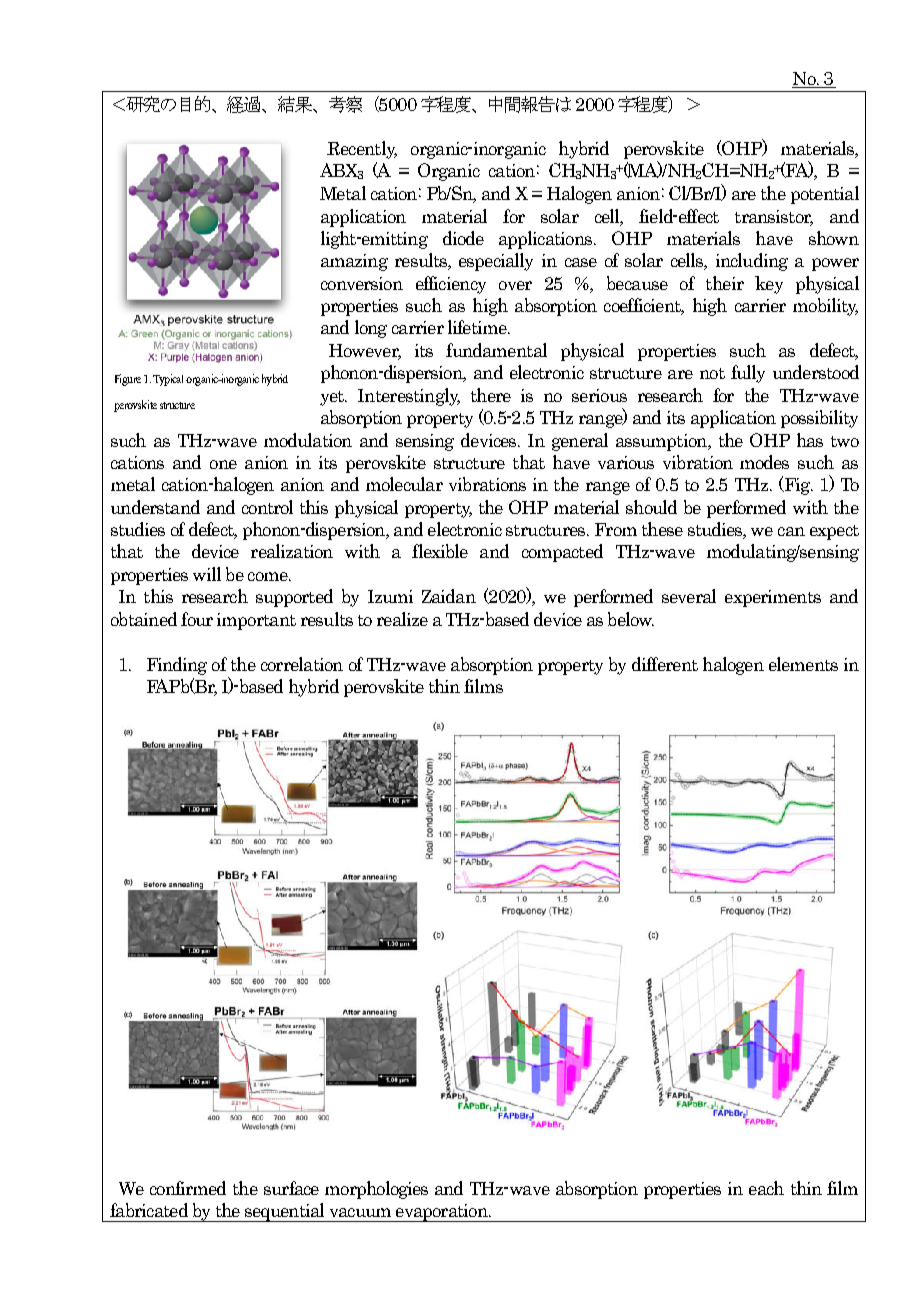 The width and height of the screenshot is (924, 1308). What do you see at coordinates (188, 1188) in the screenshot?
I see `confirmed` at bounding box center [188, 1188].
